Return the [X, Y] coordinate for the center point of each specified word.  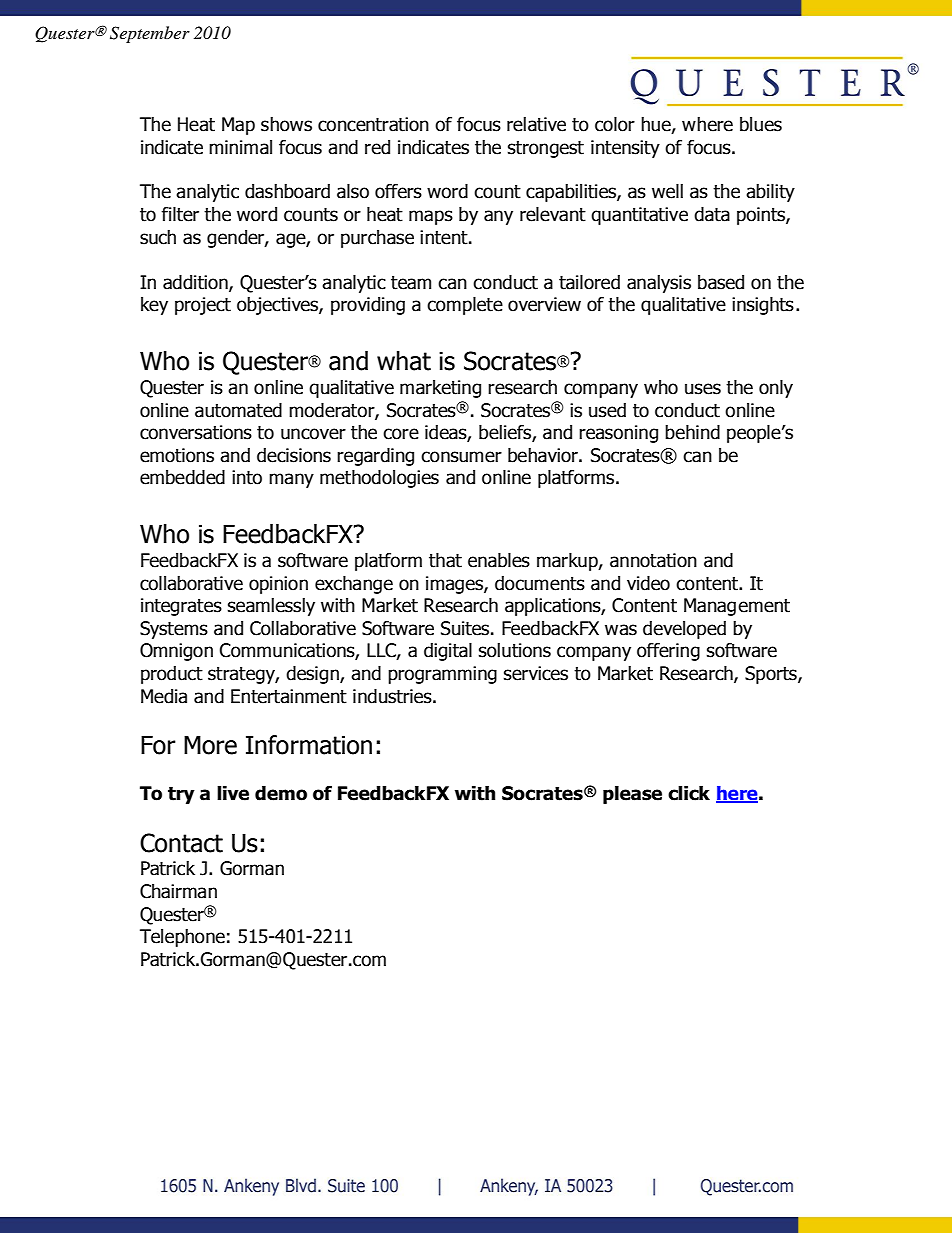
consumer [461, 457]
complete [465, 306]
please [632, 795]
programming [442, 675]
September [150, 34]
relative [536, 124]
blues [761, 124]
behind [692, 432]
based [721, 282]
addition [196, 283]
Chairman [178, 891]
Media [164, 696]
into [247, 477]
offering [668, 652]
